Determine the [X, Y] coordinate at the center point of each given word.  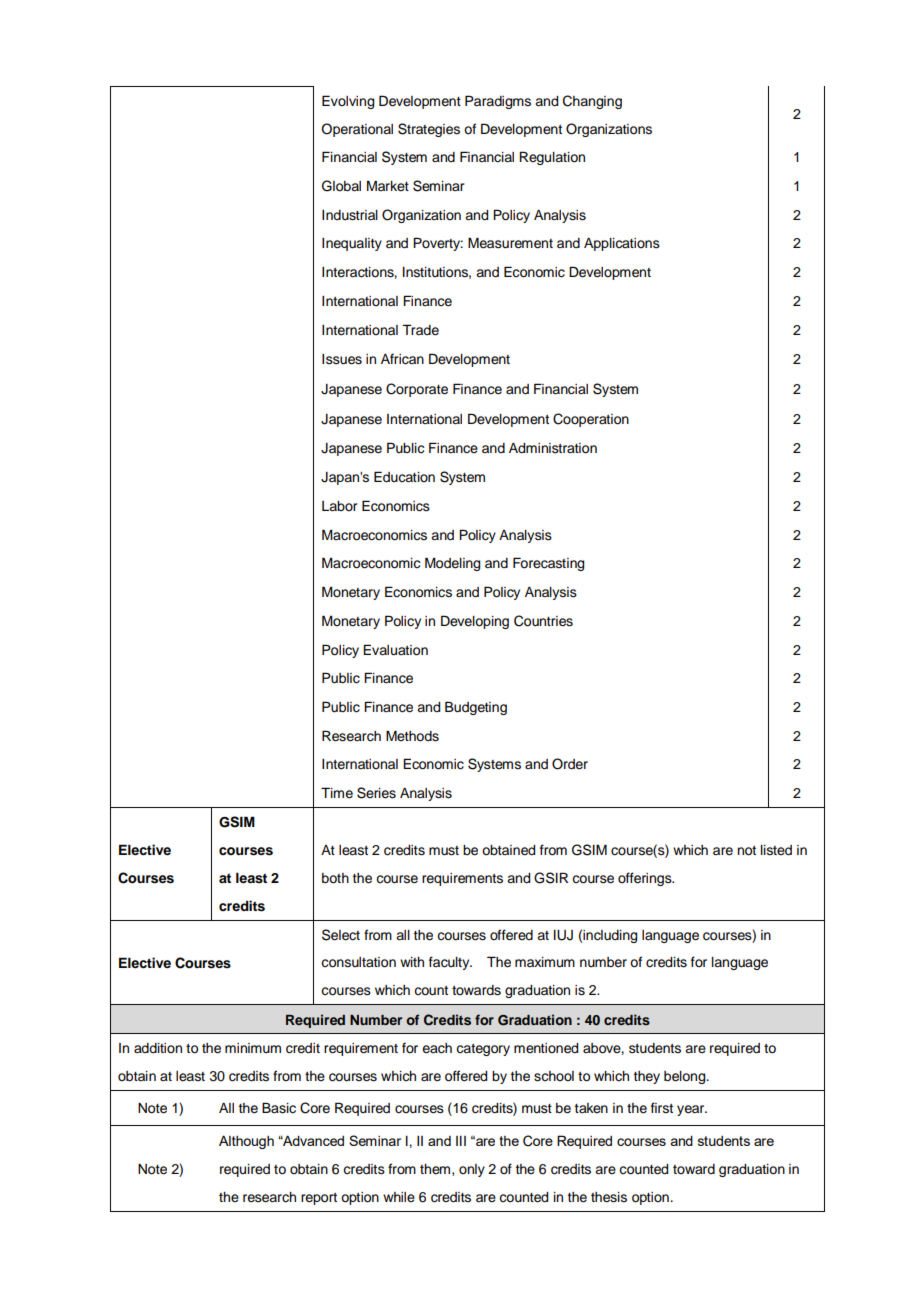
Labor [340, 506]
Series [376, 793]
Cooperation [591, 420]
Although [246, 1142]
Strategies [429, 130]
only [472, 1170]
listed [776, 850]
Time [337, 793]
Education [404, 477]
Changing [592, 102]
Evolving [348, 102]
